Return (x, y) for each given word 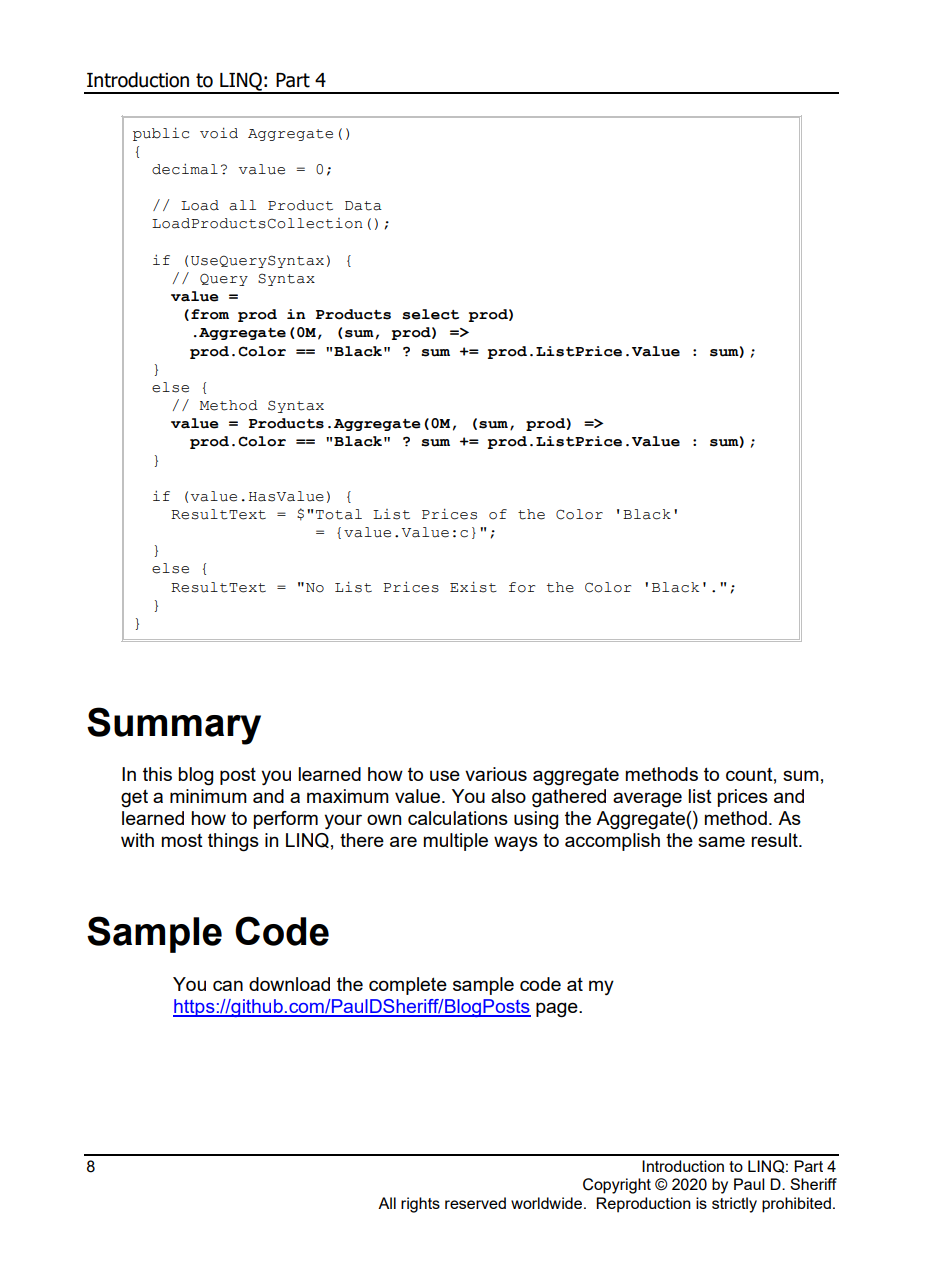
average (647, 800)
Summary (174, 726)
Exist (473, 587)
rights (420, 1205)
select (430, 314)
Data (363, 206)
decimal (185, 169)
